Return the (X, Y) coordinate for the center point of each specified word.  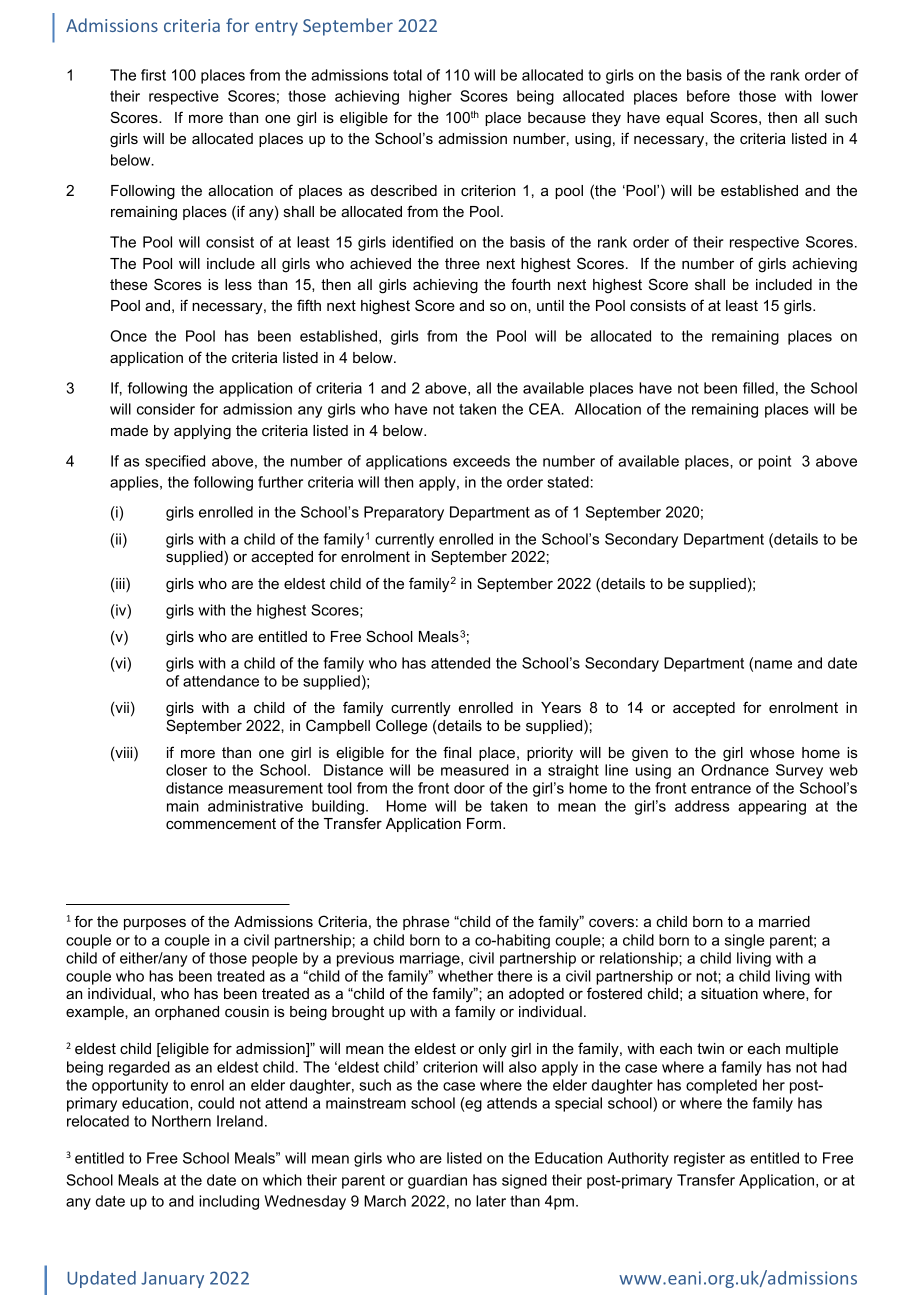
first (153, 75)
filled (758, 388)
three (462, 263)
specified (175, 462)
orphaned (187, 1013)
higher (430, 97)
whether (465, 976)
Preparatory (404, 513)
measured (475, 770)
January (172, 1280)
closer (186, 770)
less (238, 284)
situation (729, 993)
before (708, 96)
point (774, 462)
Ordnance (735, 770)
